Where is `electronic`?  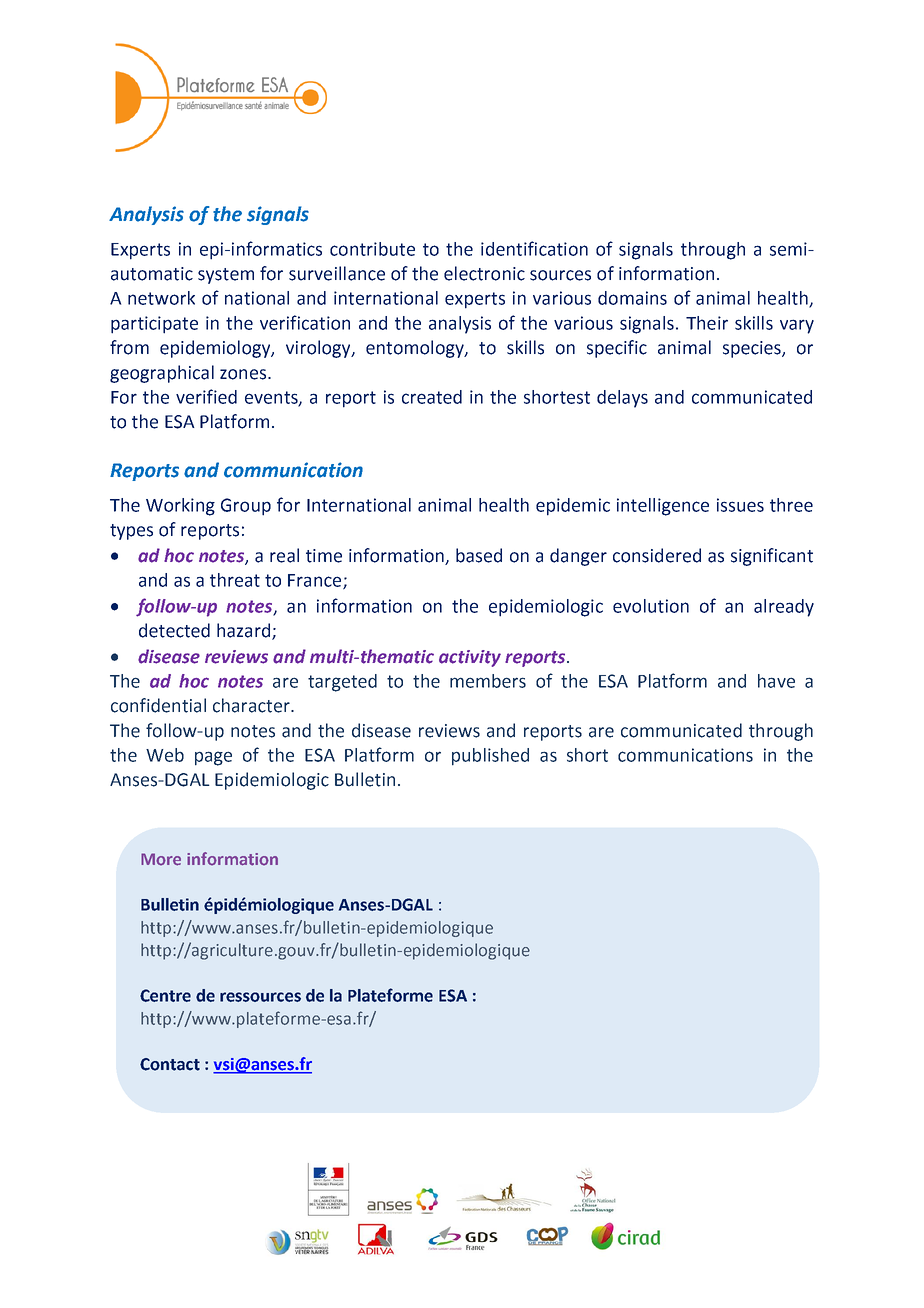
electronic is located at coordinates (484, 273).
